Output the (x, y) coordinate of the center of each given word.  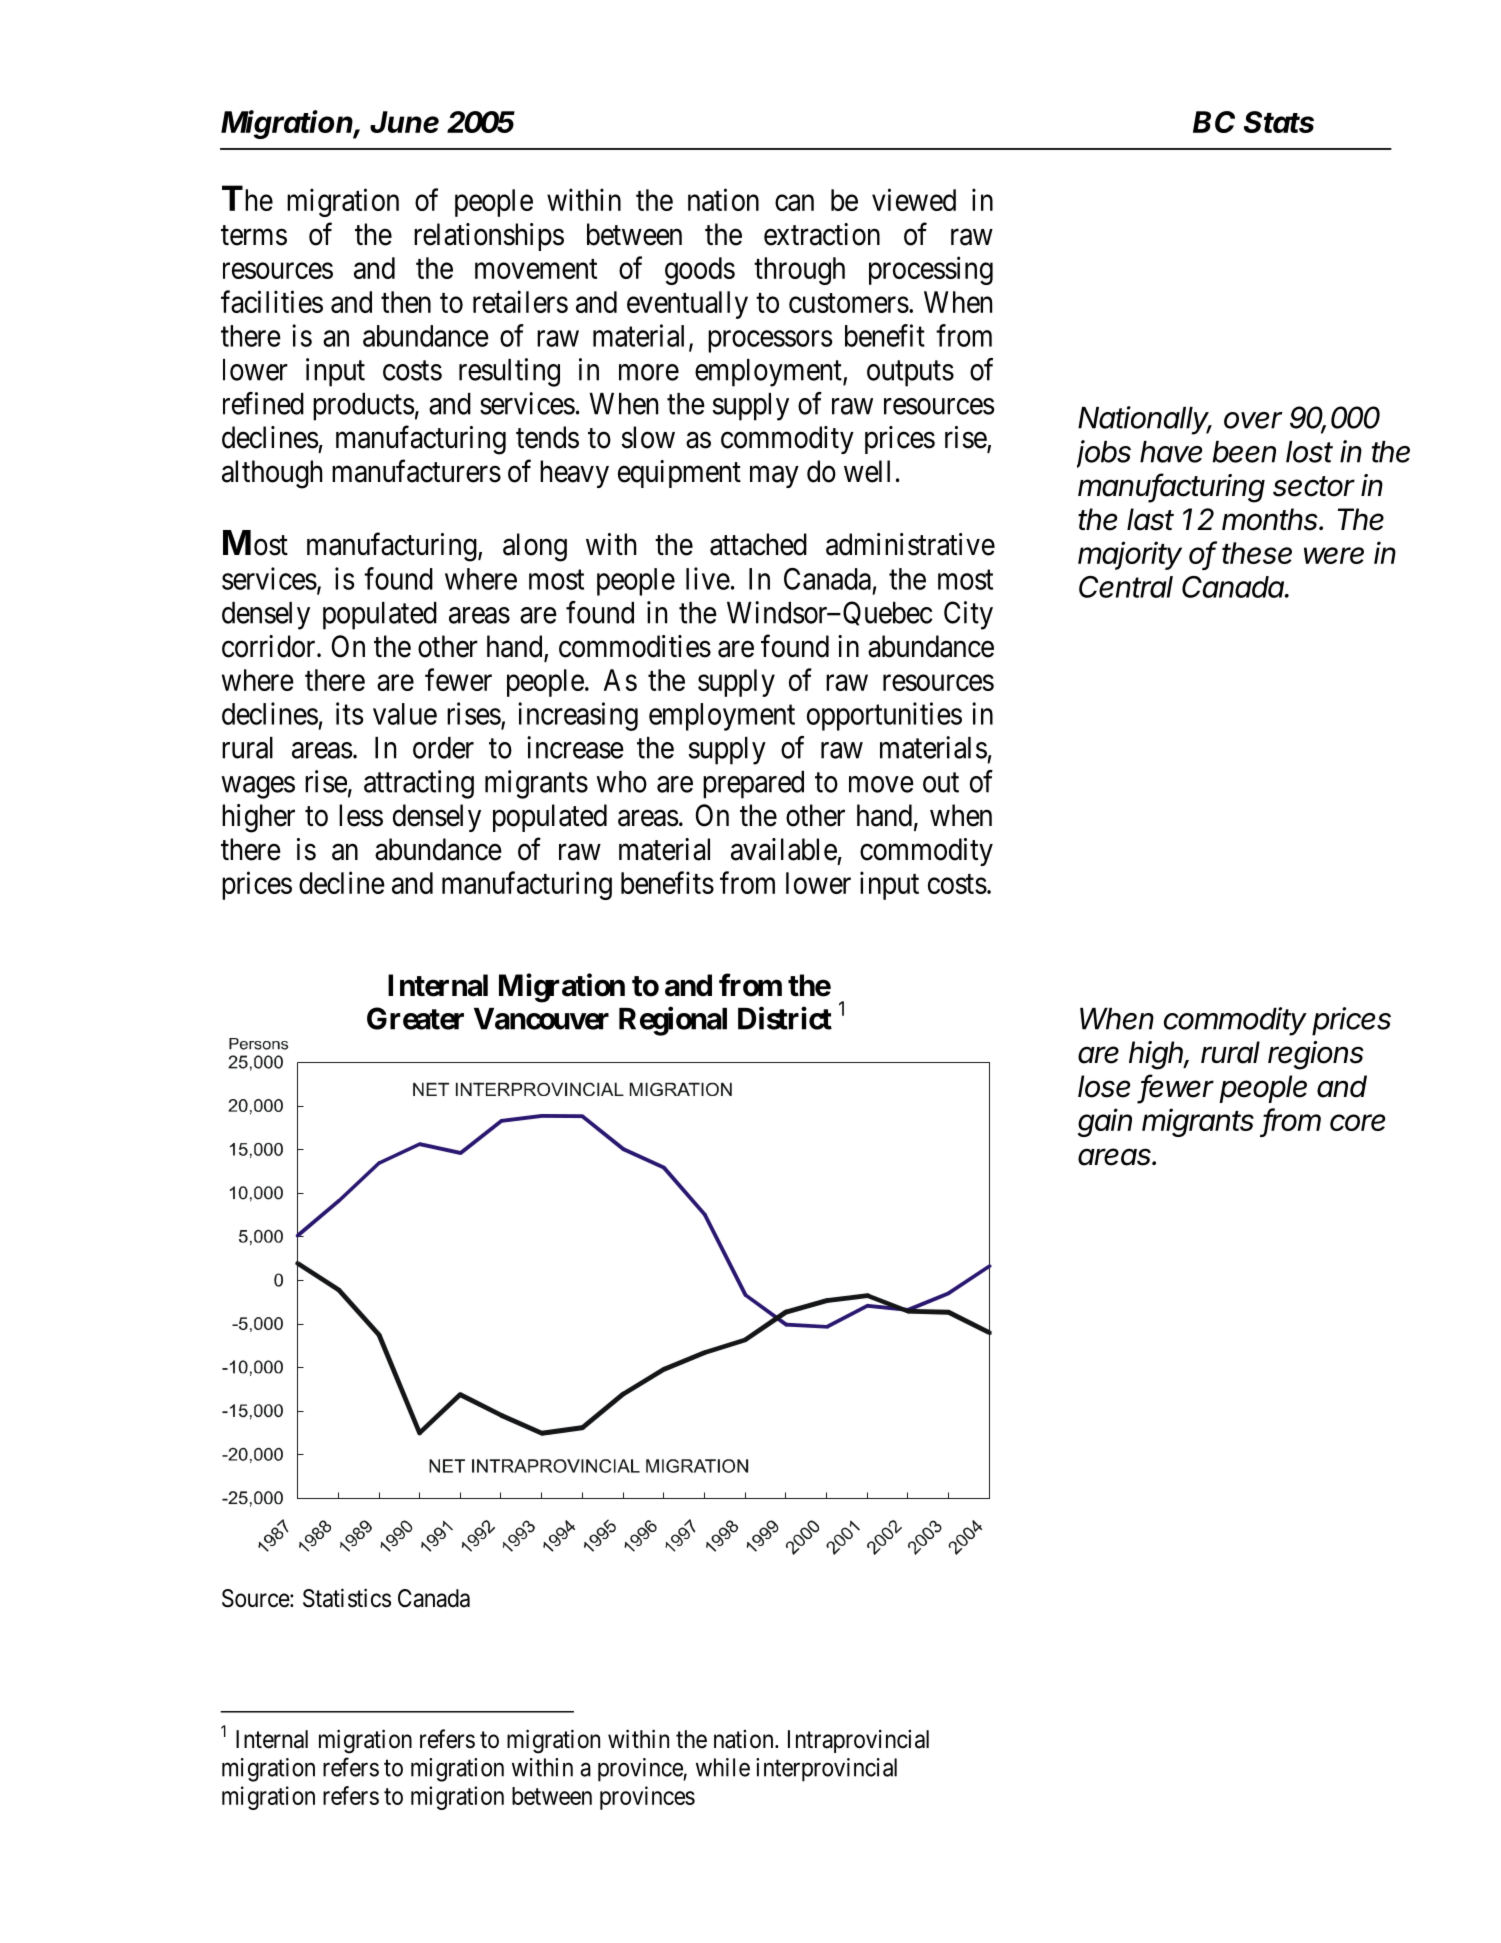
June (404, 122)
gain (1105, 1122)
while (723, 1767)
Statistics (347, 1598)
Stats (1279, 122)
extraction (822, 234)
